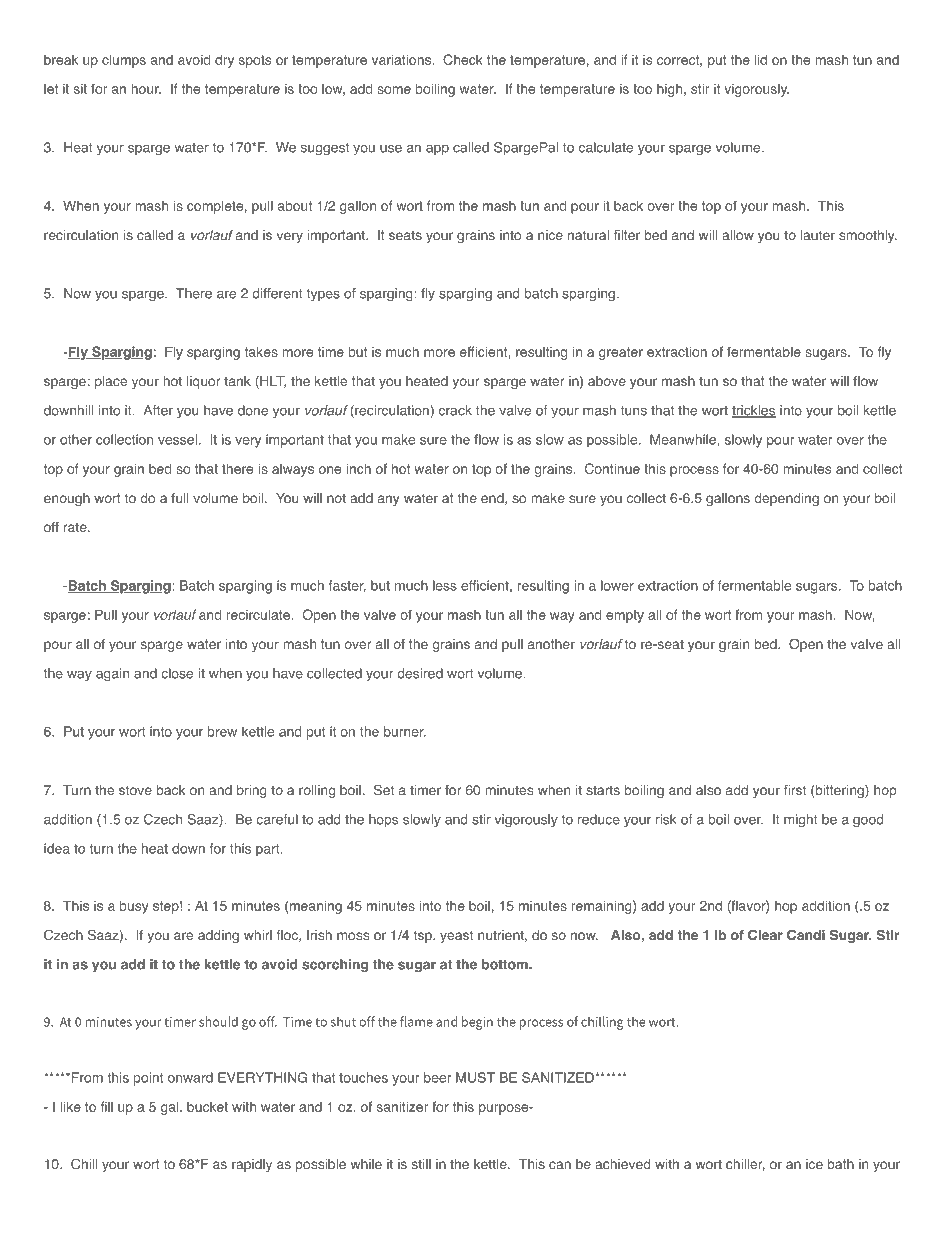  What do you see at coordinates (146, 88) in the screenshot?
I see `hour` at bounding box center [146, 88].
